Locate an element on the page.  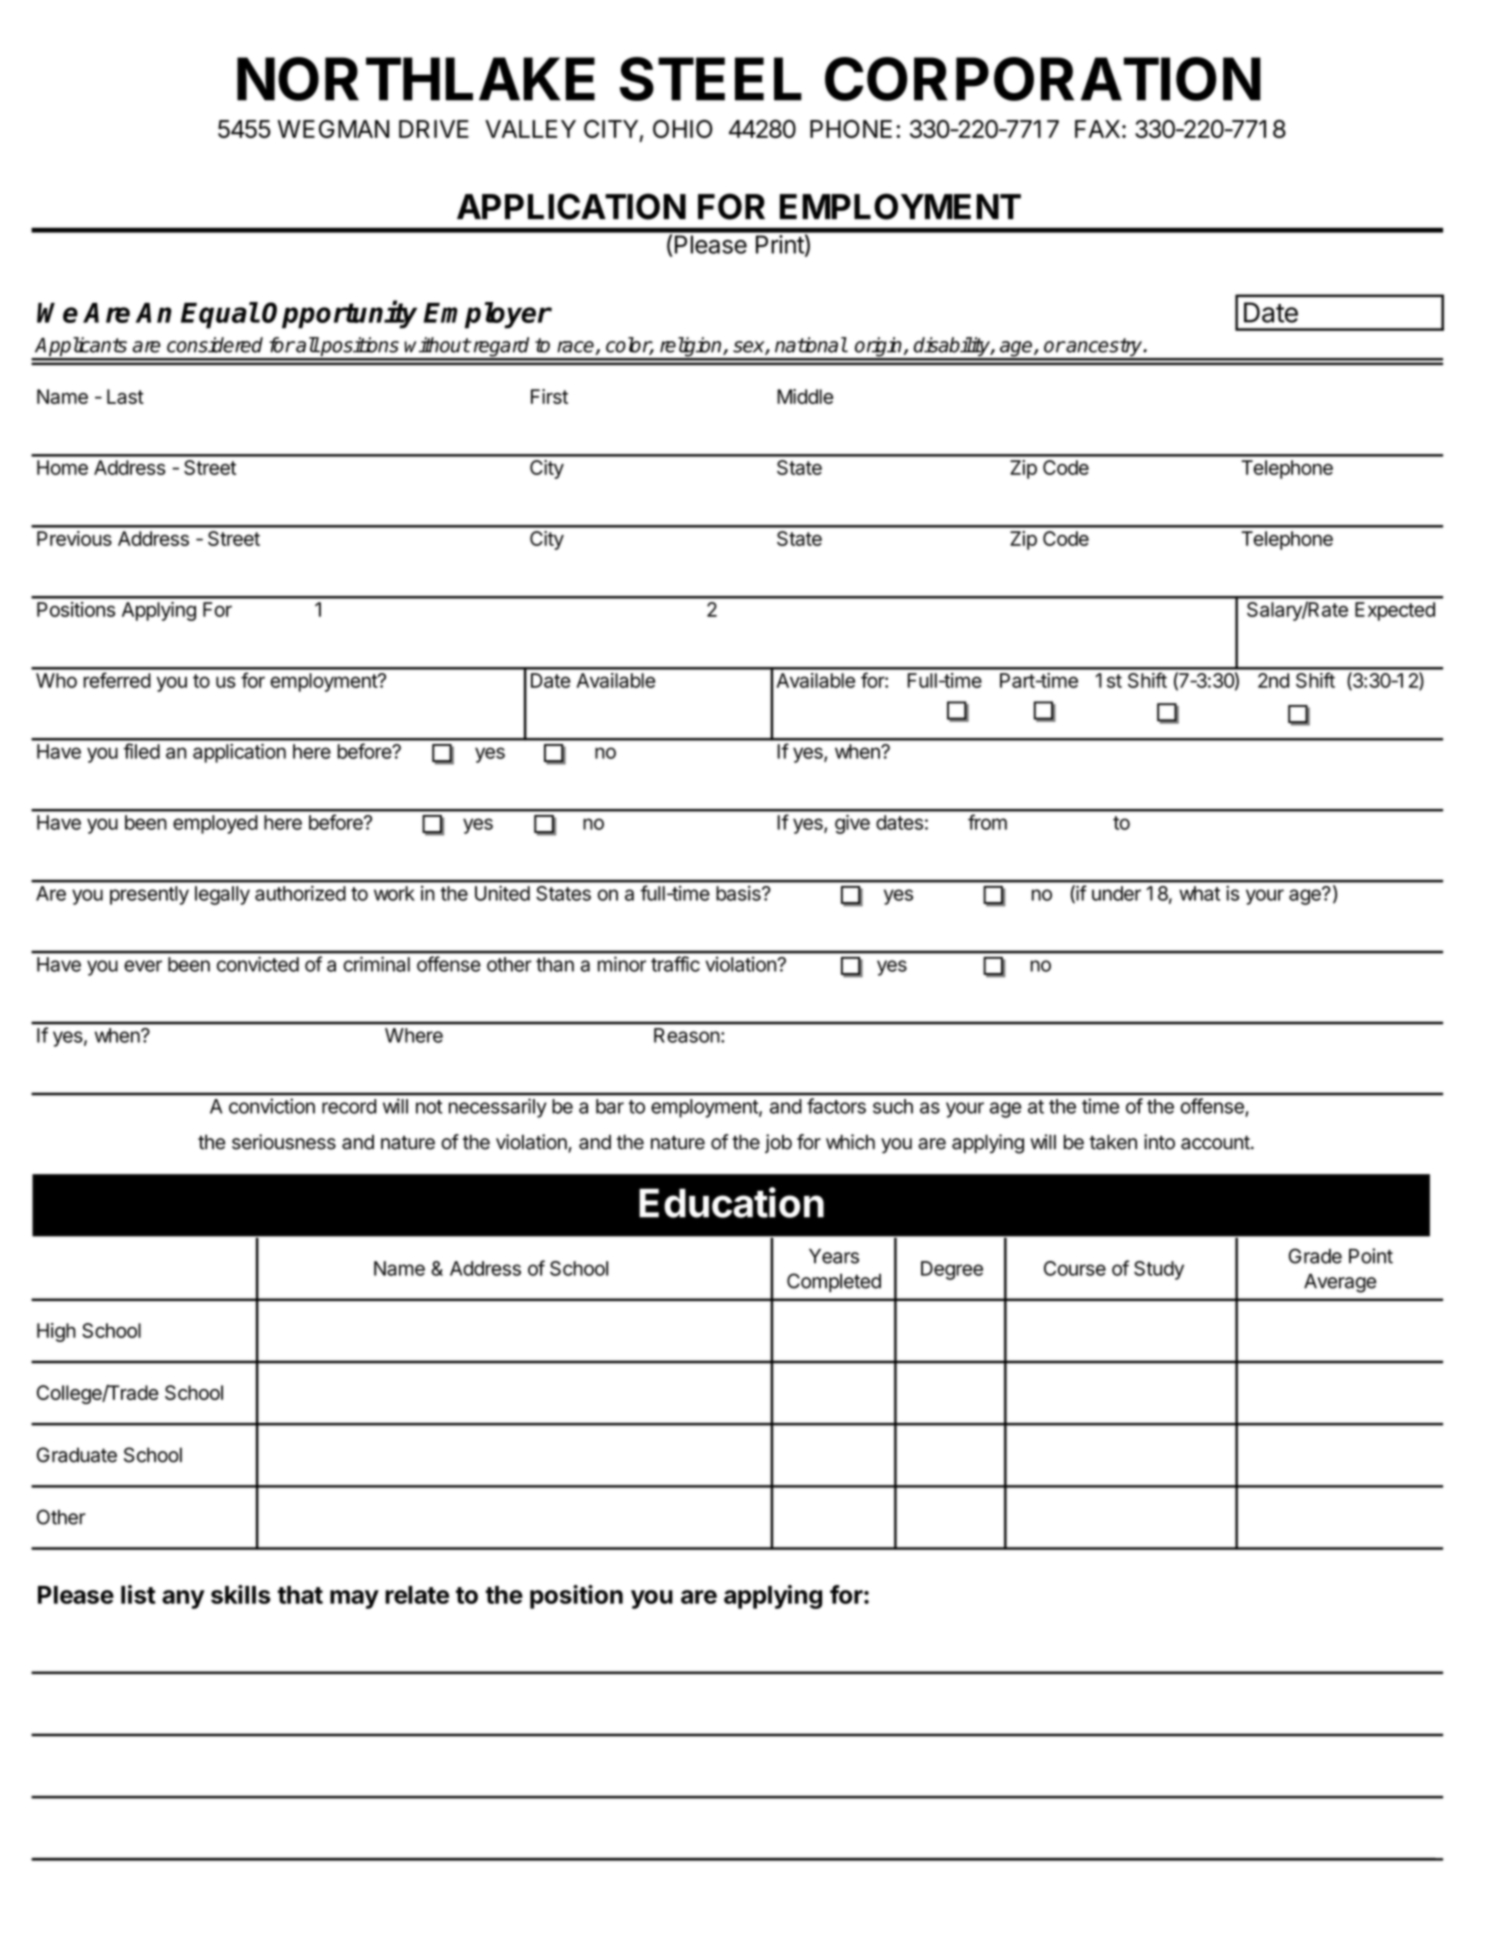
Middle is located at coordinates (805, 396).
